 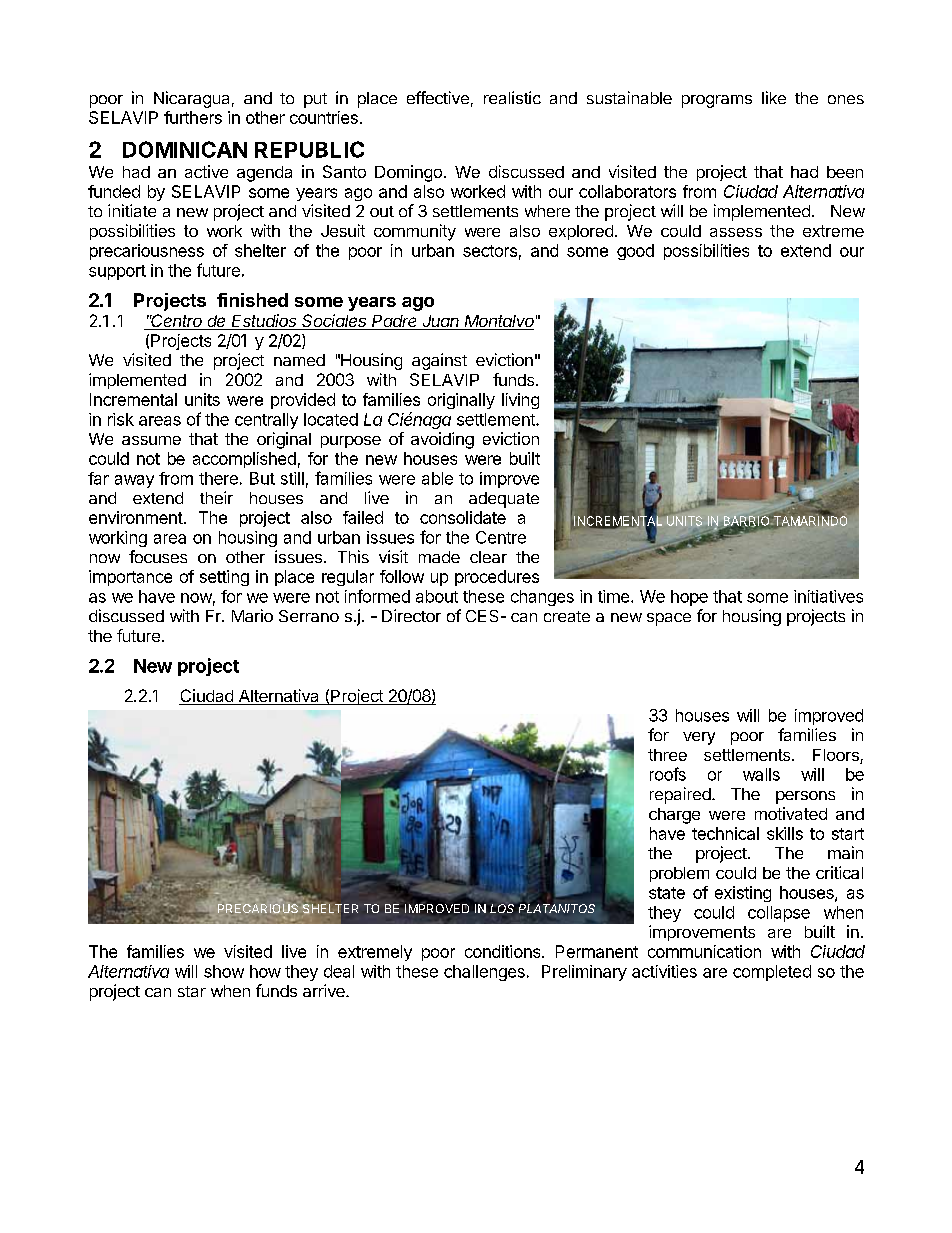 What do you see at coordinates (774, 97) in the screenshot?
I see `like` at bounding box center [774, 97].
